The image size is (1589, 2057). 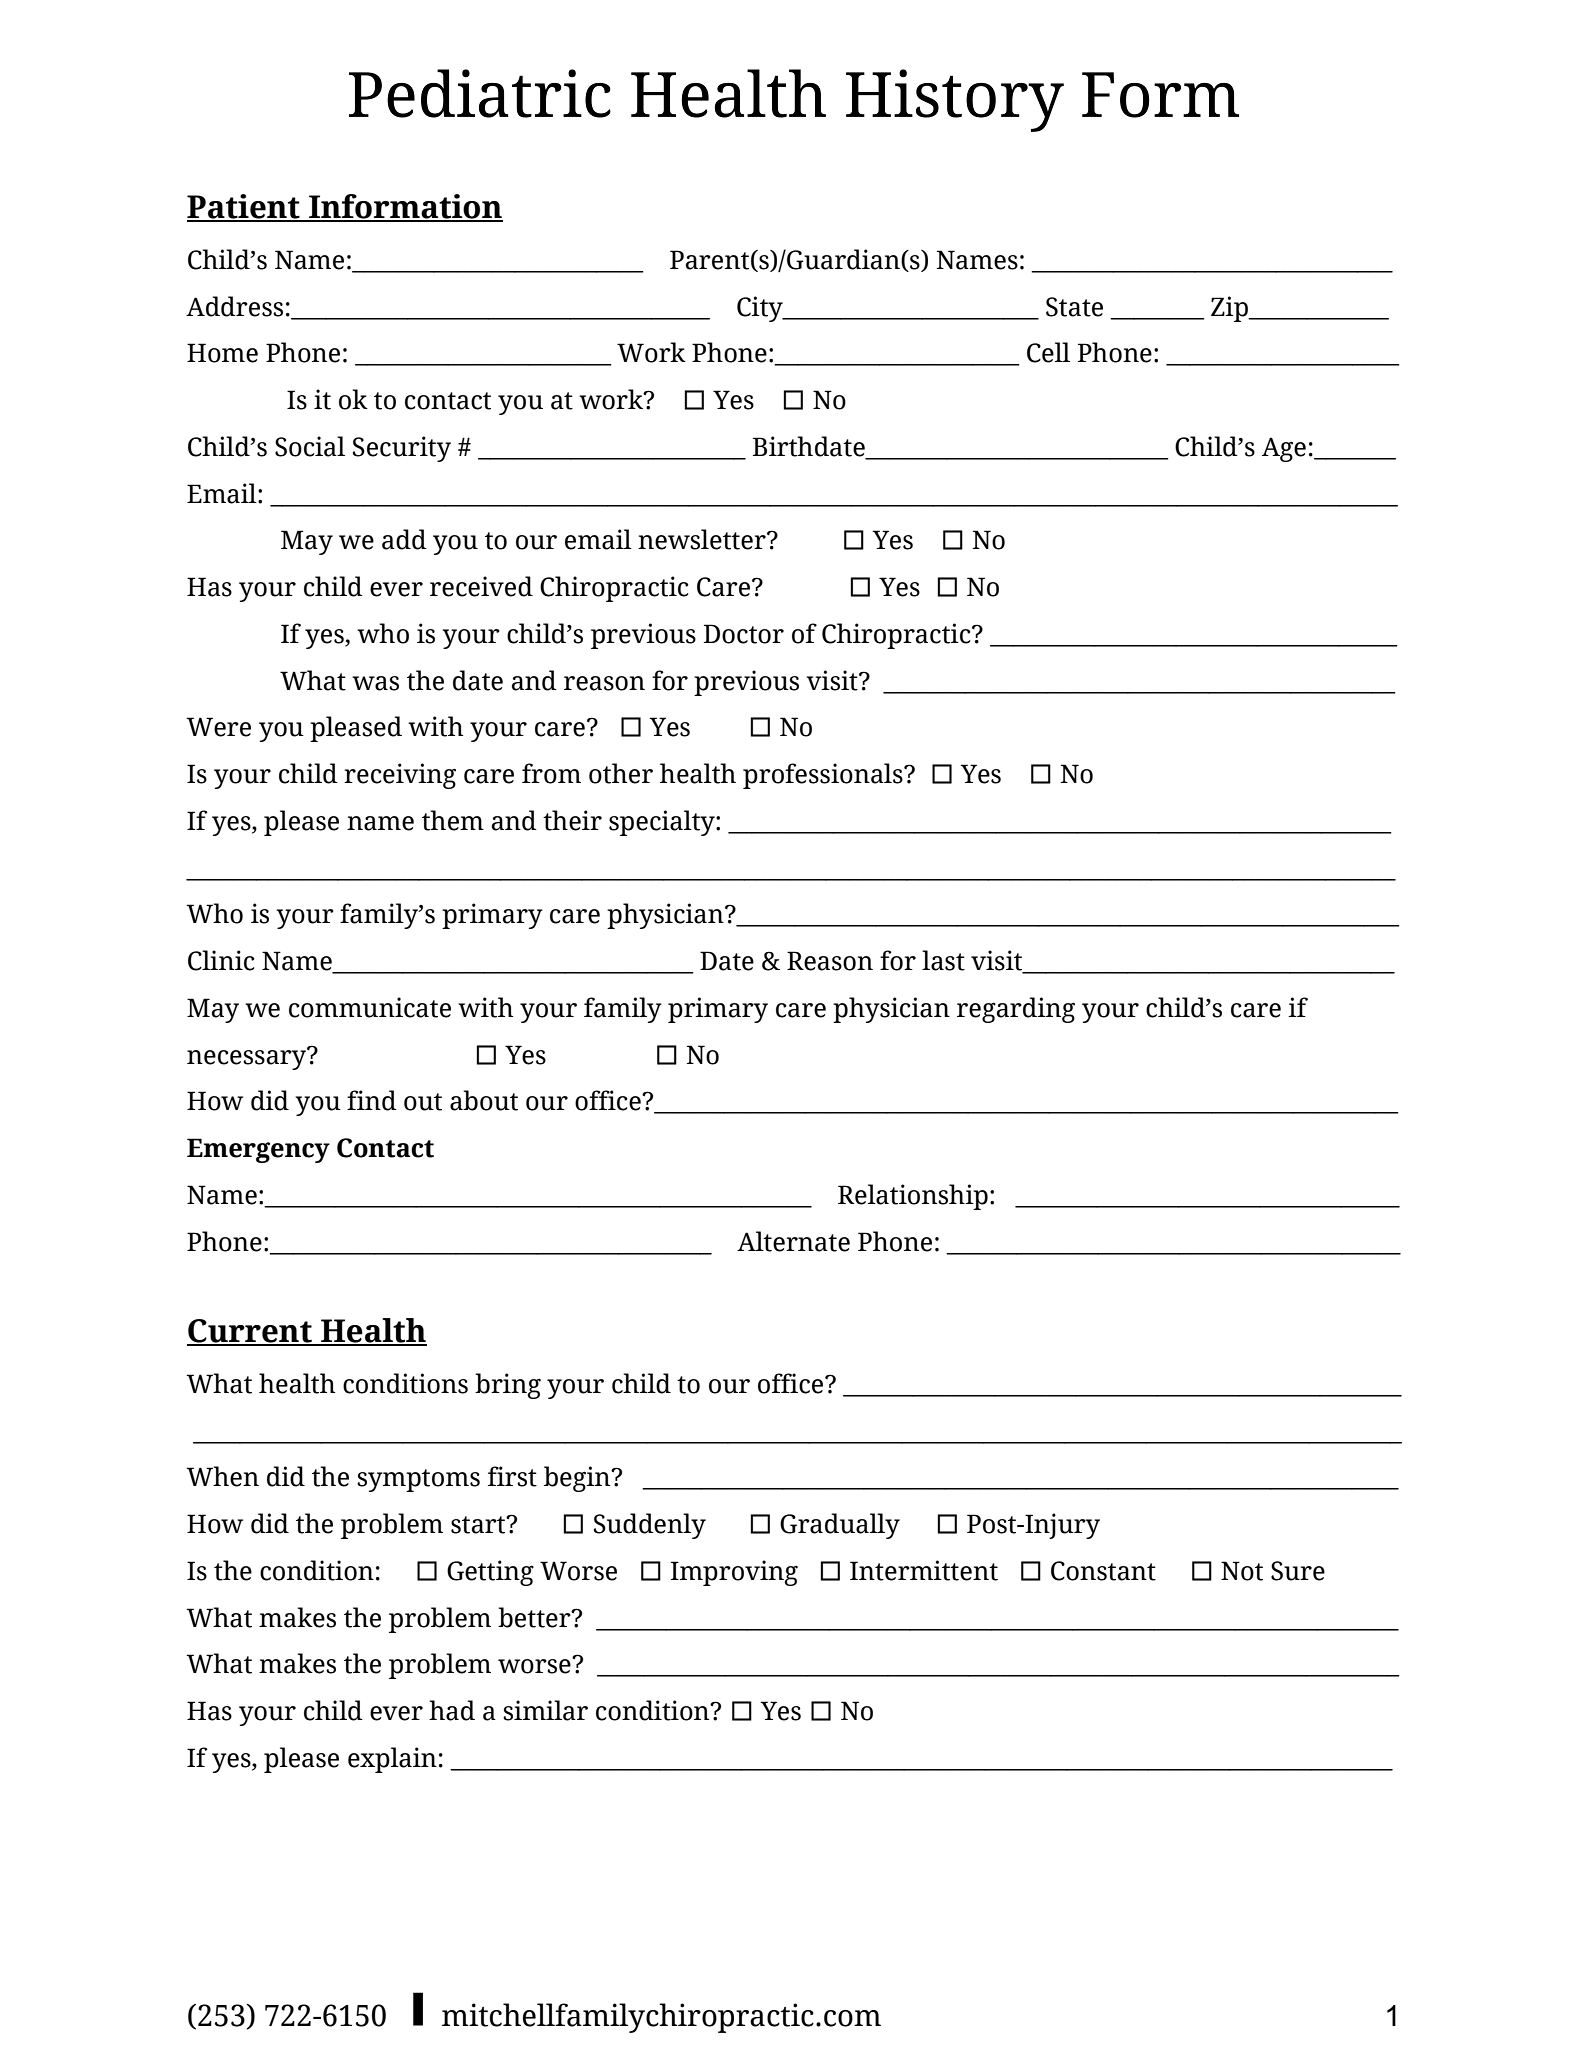 I want to click on Patient, so click(x=244, y=207).
